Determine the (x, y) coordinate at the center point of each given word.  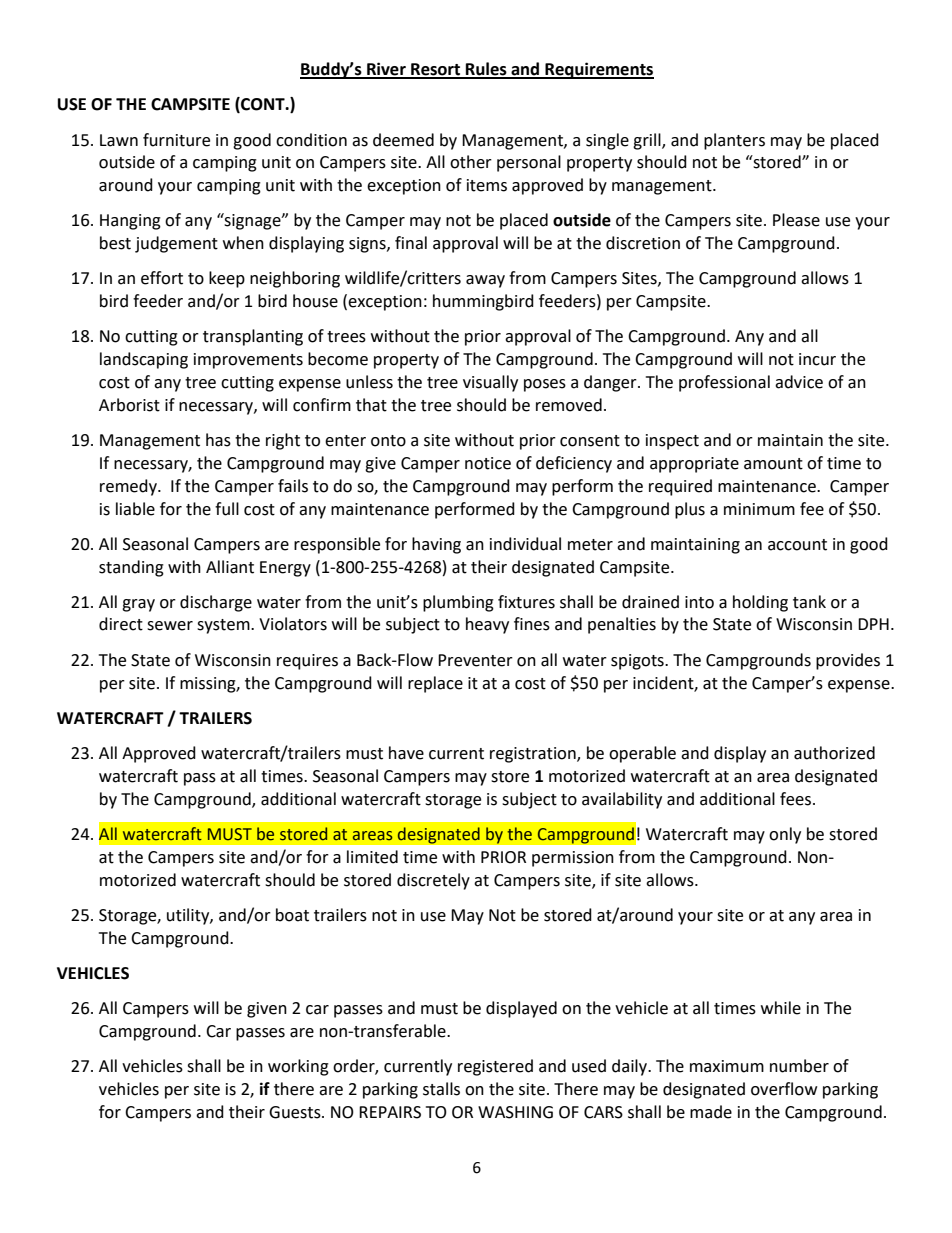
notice (488, 463)
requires (307, 662)
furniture (176, 140)
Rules (486, 70)
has (218, 440)
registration (534, 755)
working (298, 1067)
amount (773, 464)
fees (795, 799)
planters (734, 141)
